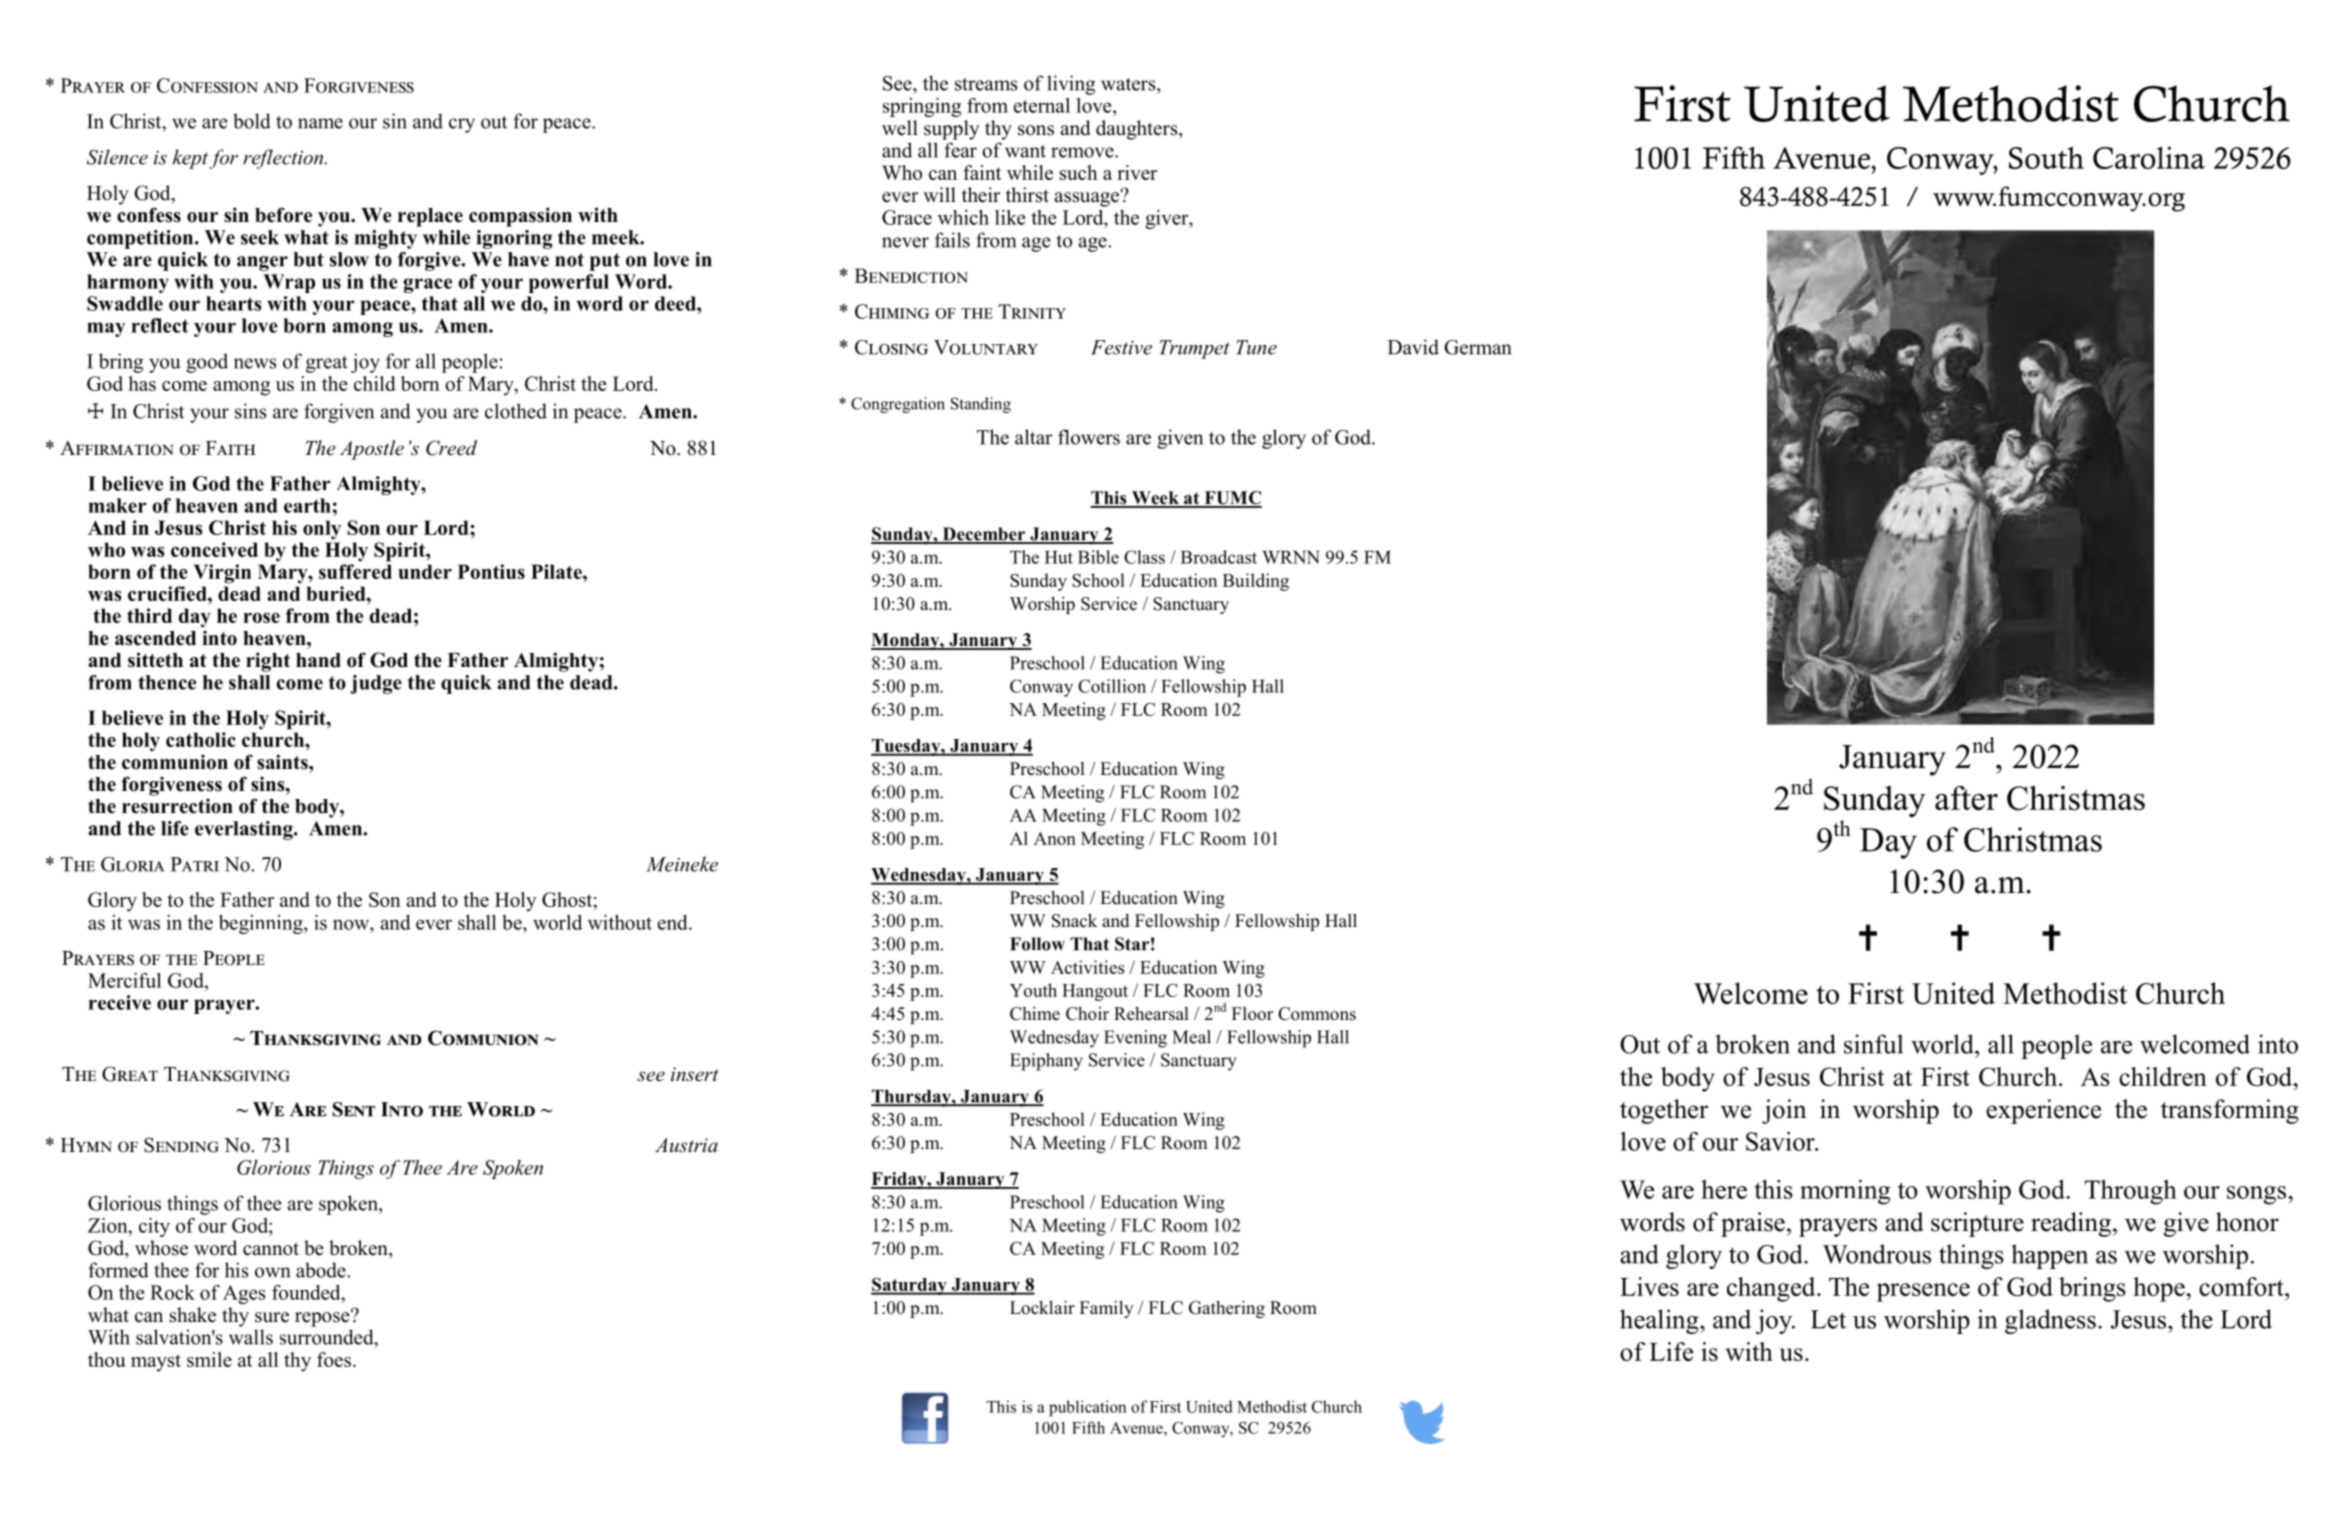  Describe the element at coordinates (334, 1359) in the screenshot. I see `foes` at that location.
